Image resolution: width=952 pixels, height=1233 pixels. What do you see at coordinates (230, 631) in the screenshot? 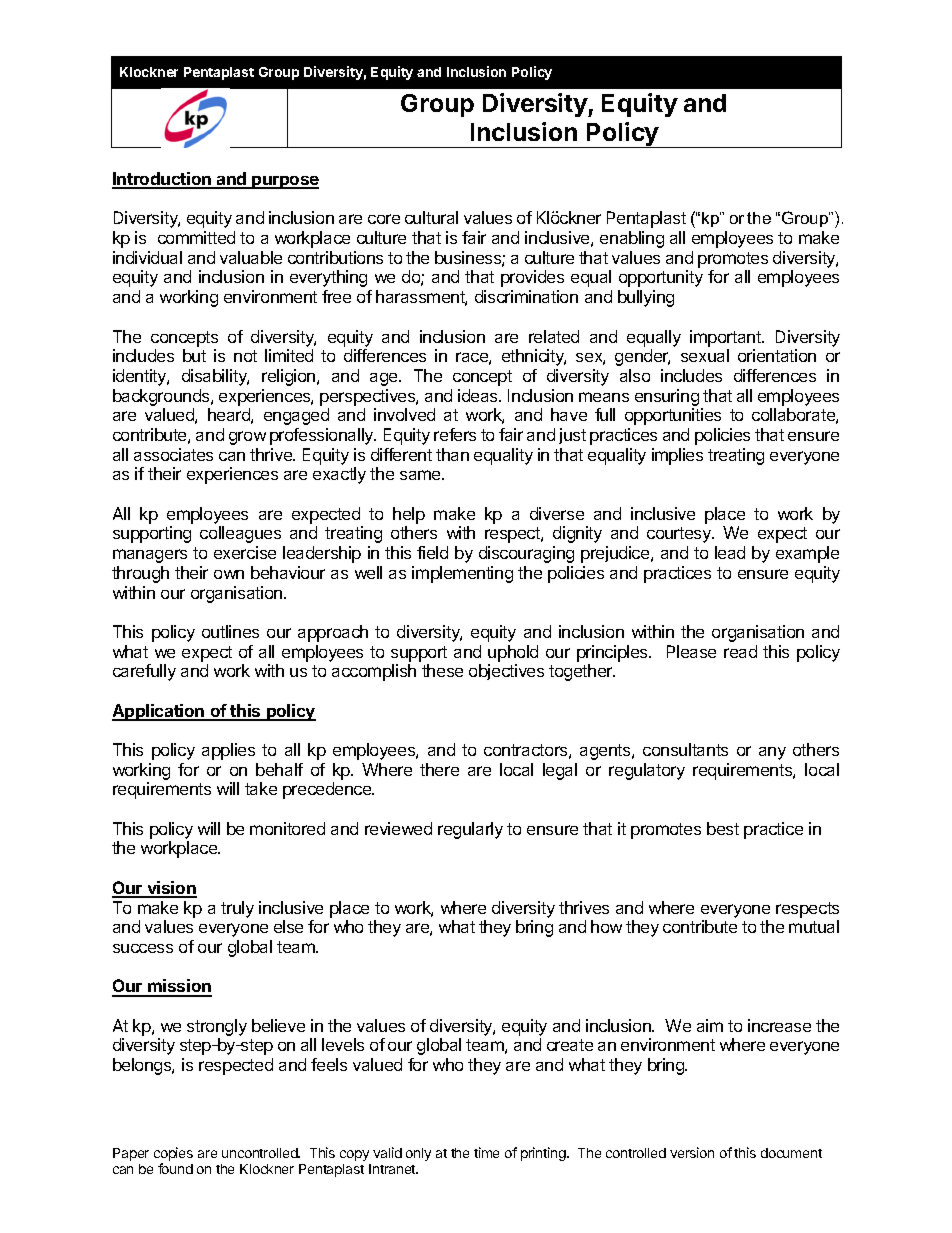
I see `outlines` at bounding box center [230, 631].
